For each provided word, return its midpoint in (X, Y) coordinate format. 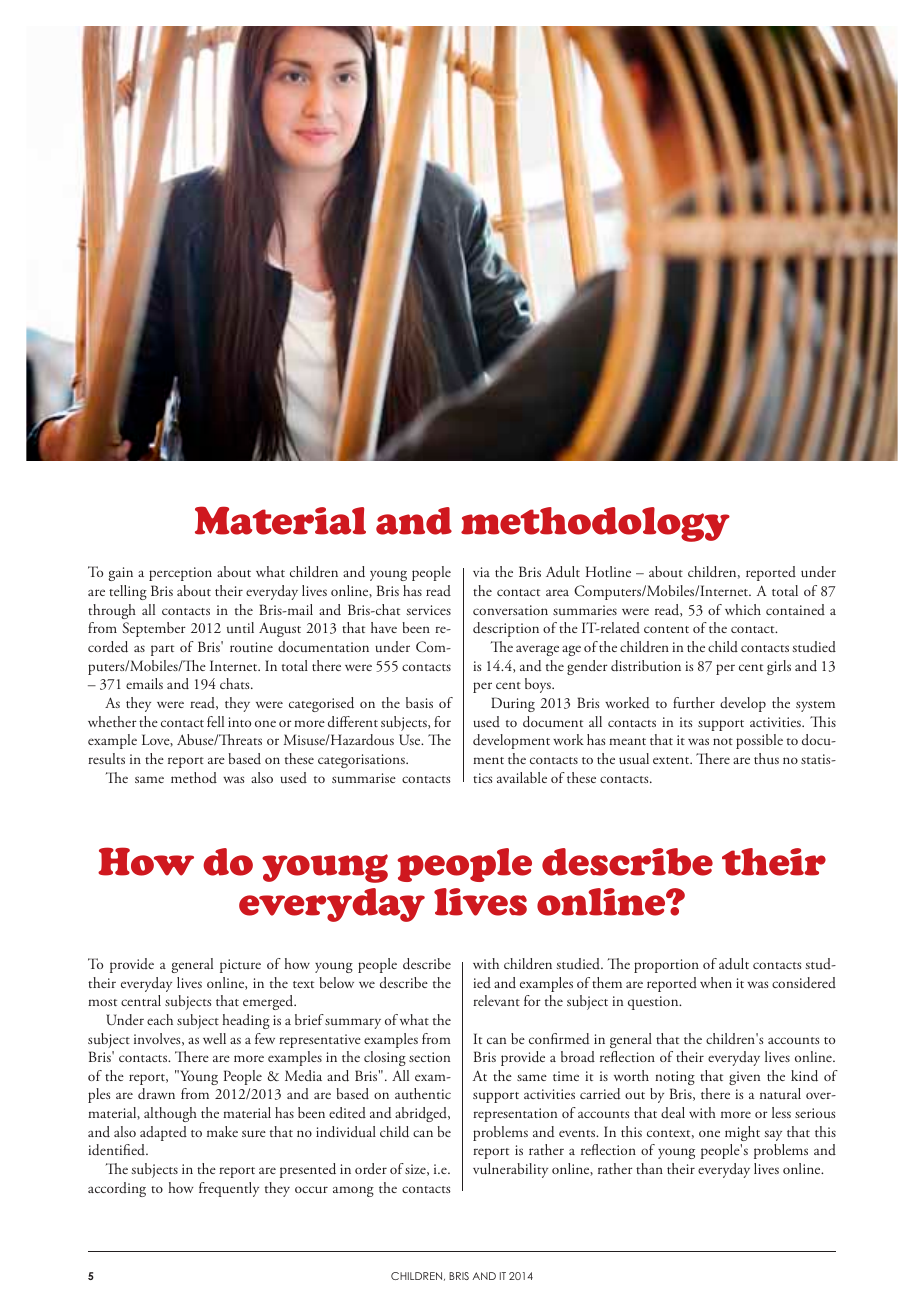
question (654, 1003)
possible (759, 741)
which (743, 609)
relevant (496, 1000)
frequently (229, 1189)
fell (215, 721)
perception (180, 574)
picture (240, 966)
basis (419, 702)
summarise (364, 778)
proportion (666, 966)
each (160, 1019)
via (481, 572)
